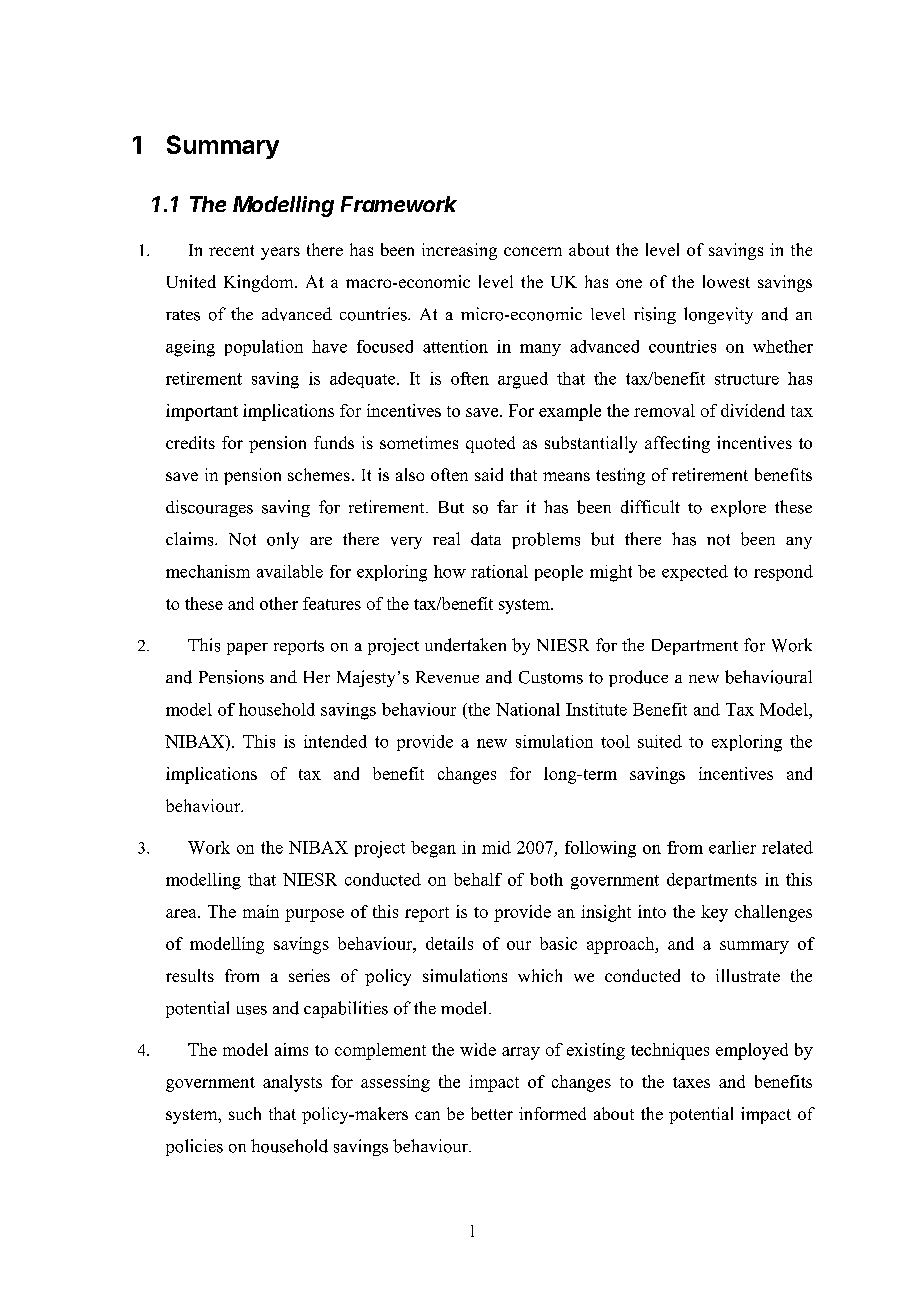 This page has width=924, height=1308. Describe the element at coordinates (261, 911) in the page. I see `main` at that location.
